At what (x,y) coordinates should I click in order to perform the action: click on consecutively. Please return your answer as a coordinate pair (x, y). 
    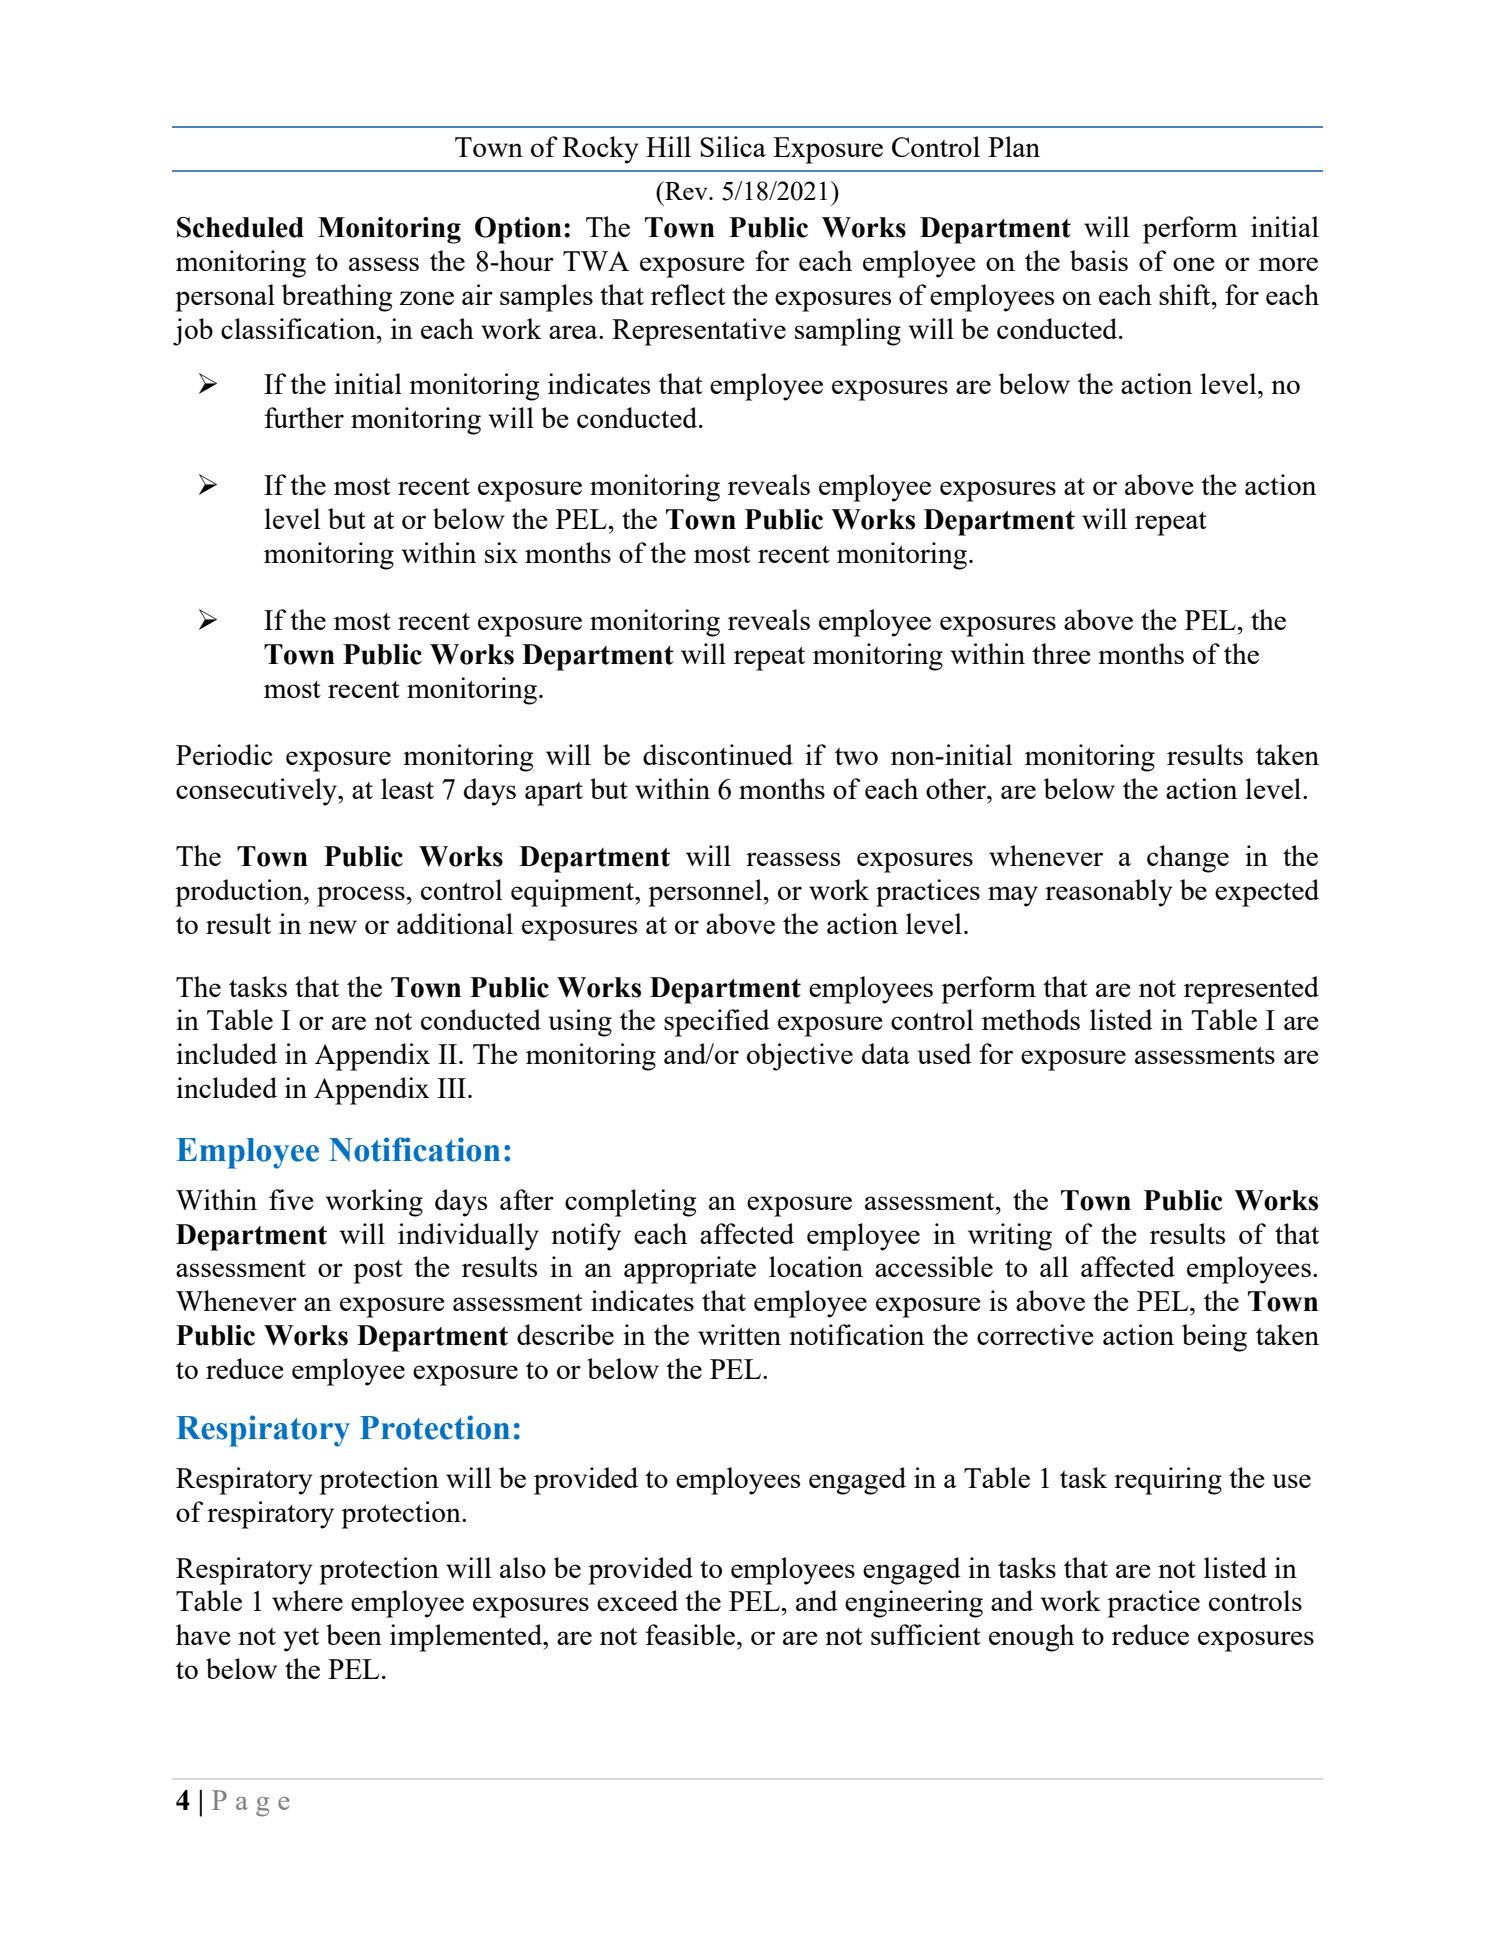
    Looking at the image, I should click on (257, 792).
